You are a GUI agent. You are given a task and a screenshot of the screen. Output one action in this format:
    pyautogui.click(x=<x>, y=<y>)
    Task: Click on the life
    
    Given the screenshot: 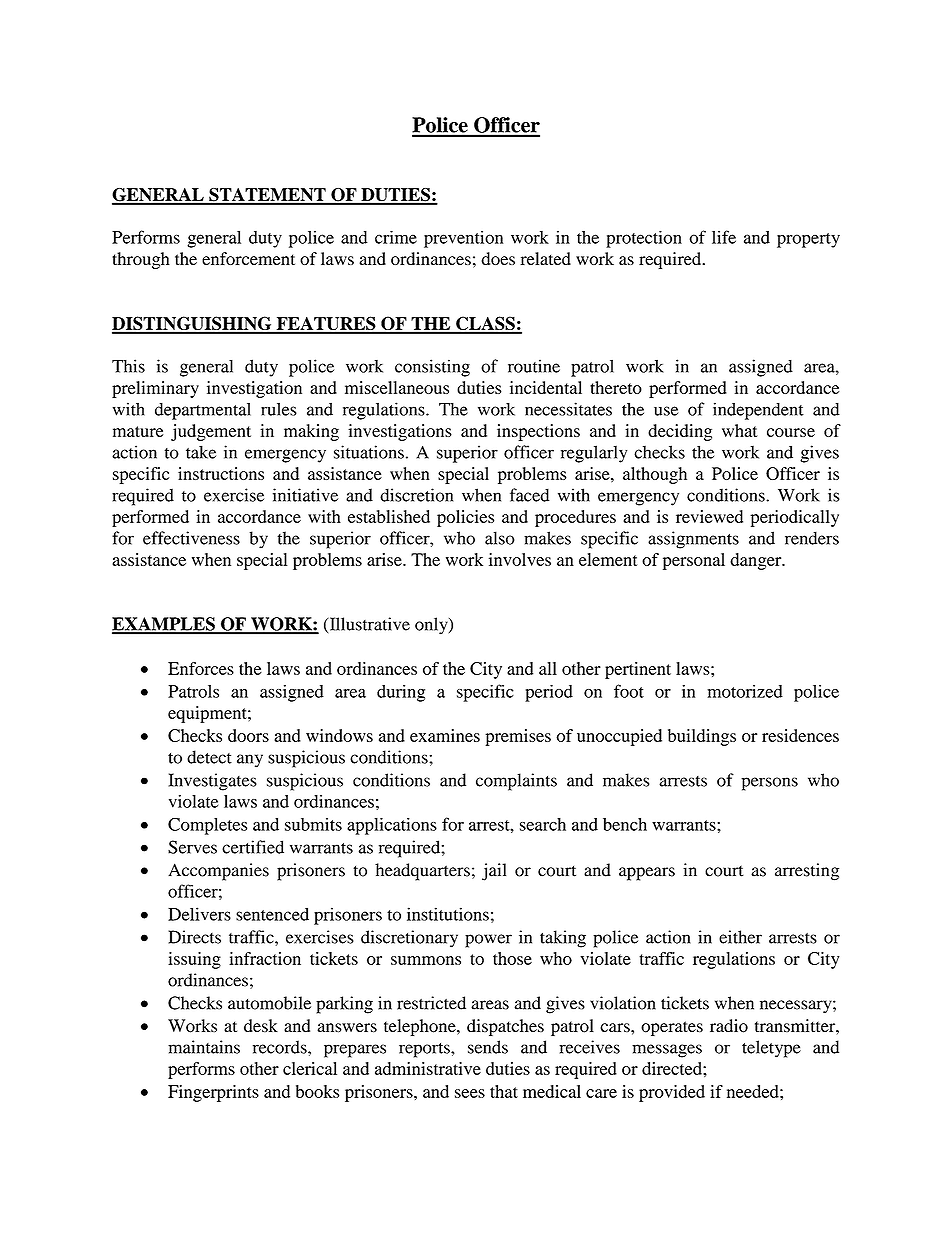 What is the action you would take?
    pyautogui.click(x=724, y=237)
